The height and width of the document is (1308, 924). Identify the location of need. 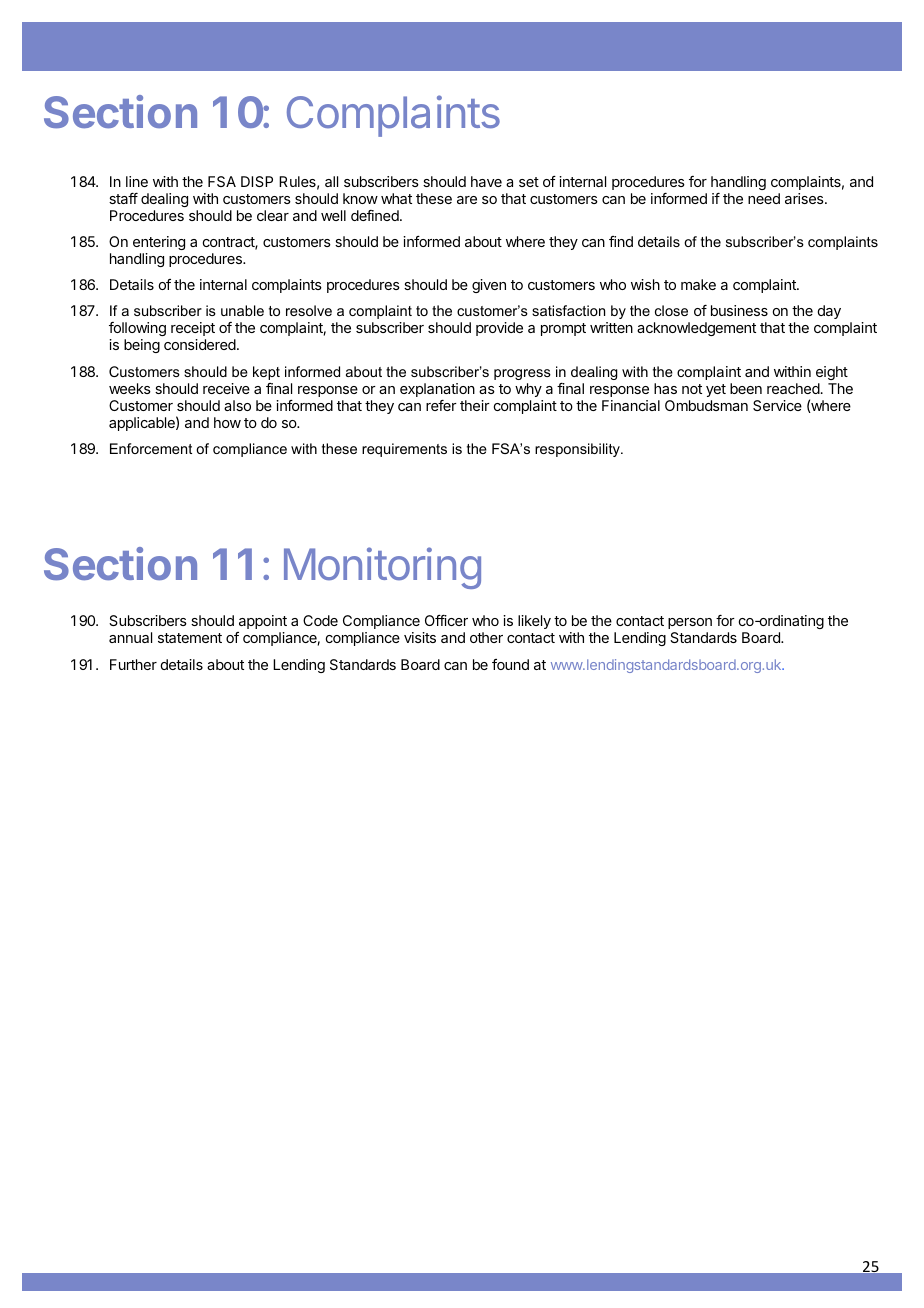
(764, 198).
